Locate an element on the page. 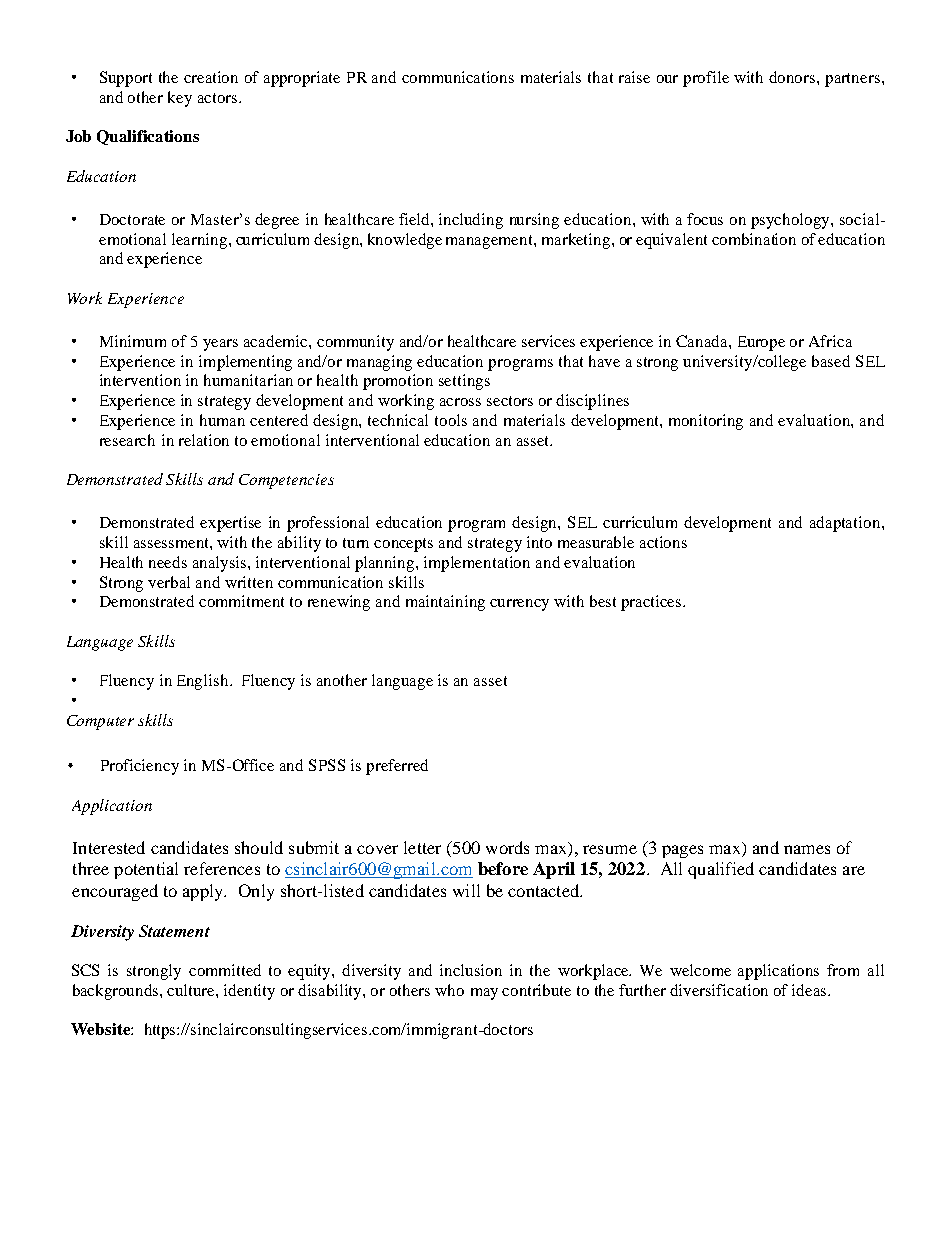 This page has height=1233, width=952. Minimum is located at coordinates (133, 341).
